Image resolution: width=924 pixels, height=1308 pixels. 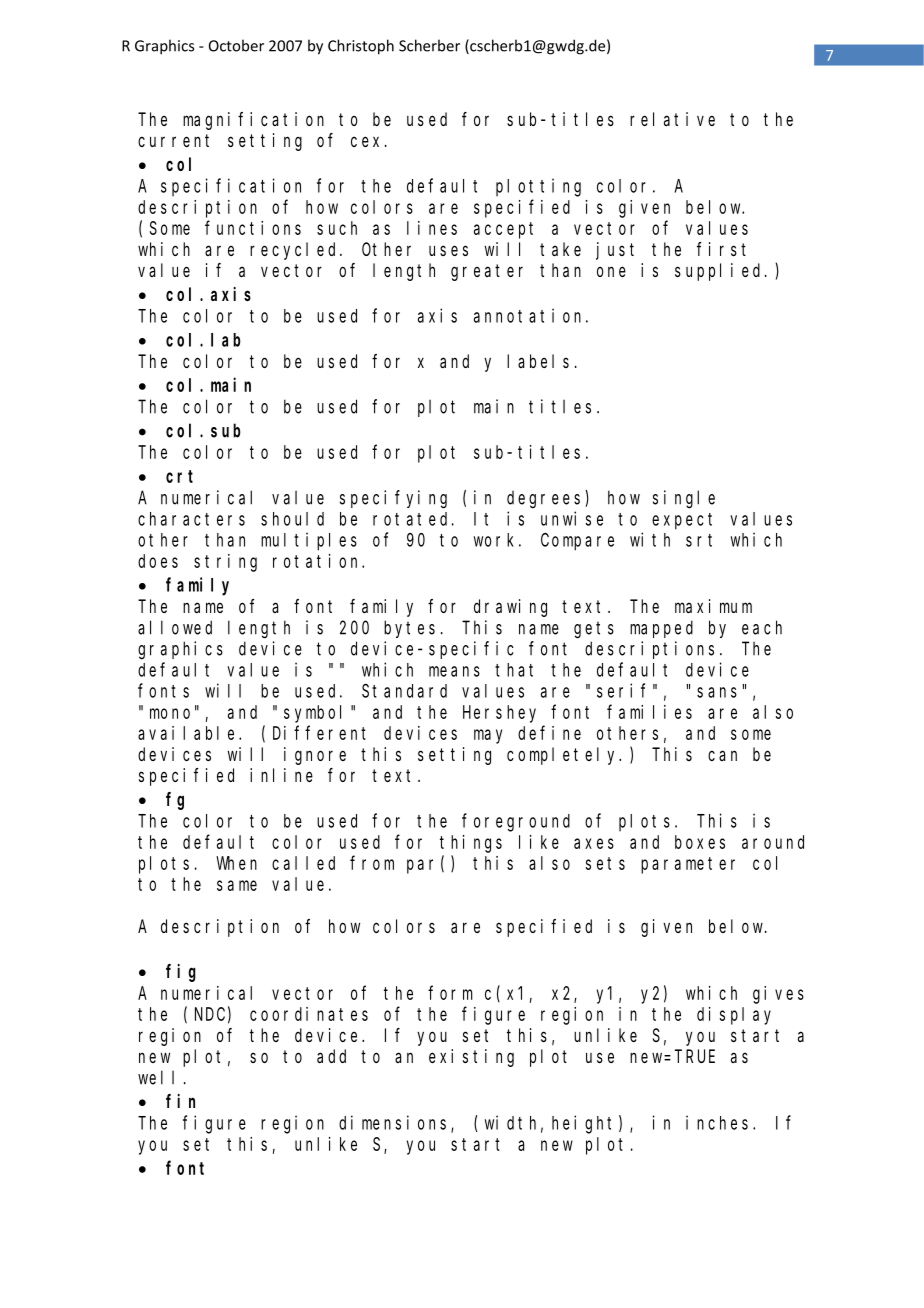 What do you see at coordinates (778, 995) in the screenshot?
I see `gives` at bounding box center [778, 995].
